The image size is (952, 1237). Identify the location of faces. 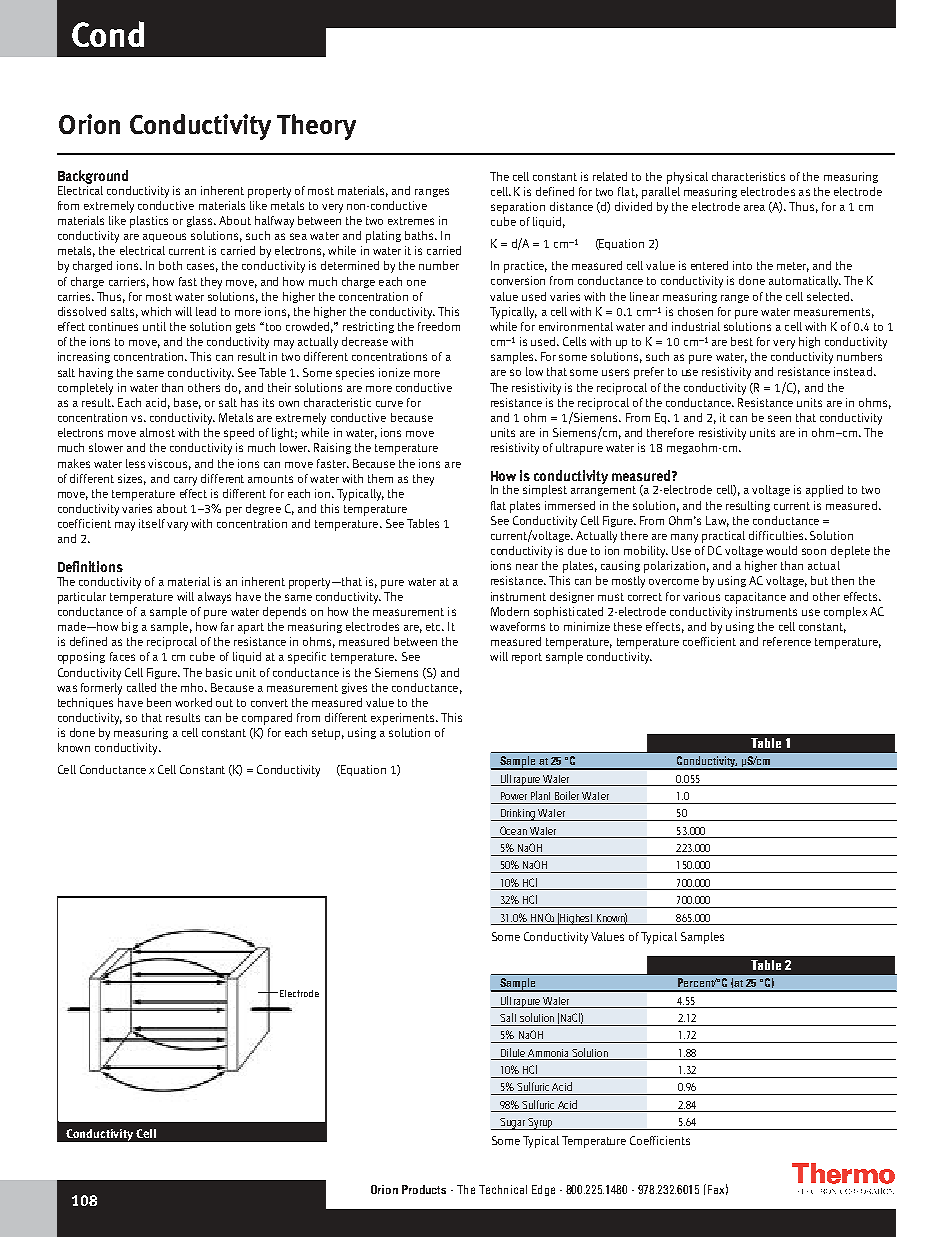
(122, 656).
